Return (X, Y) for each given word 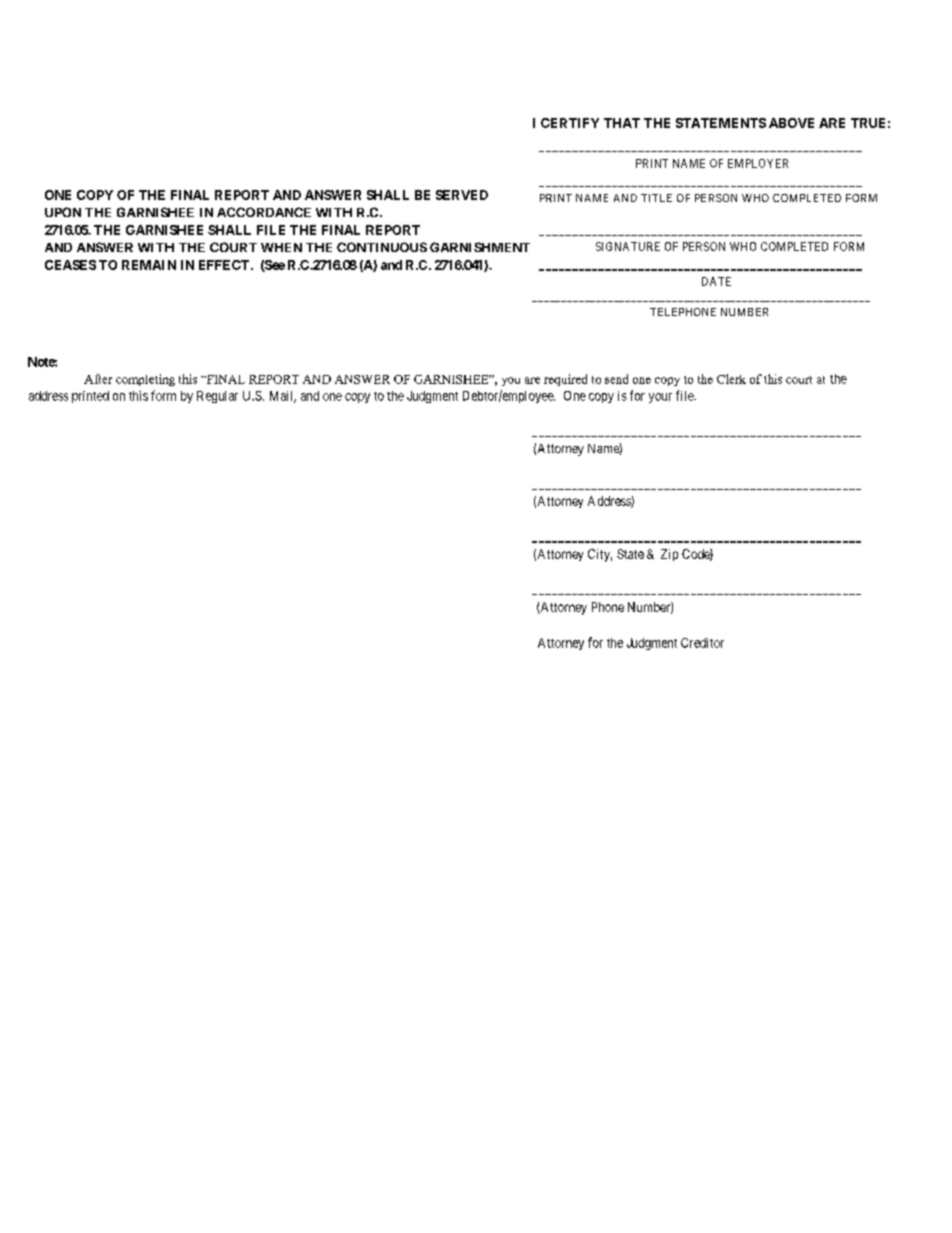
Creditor (702, 643)
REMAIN (149, 265)
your (660, 398)
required (565, 380)
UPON (63, 212)
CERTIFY (570, 123)
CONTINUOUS (382, 247)
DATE (716, 281)
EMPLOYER (758, 163)
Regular (217, 397)
